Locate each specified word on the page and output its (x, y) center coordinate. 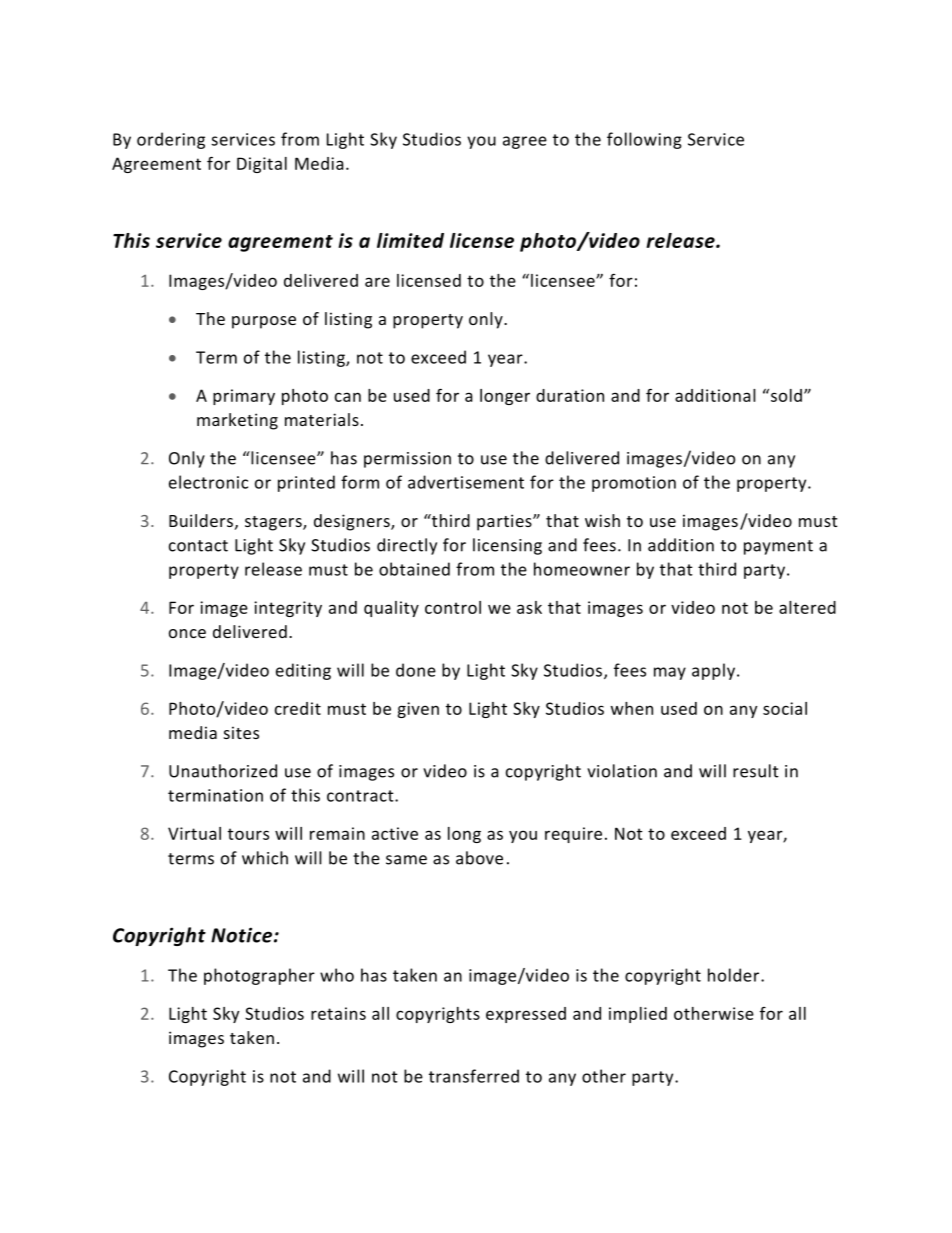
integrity (288, 609)
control (453, 607)
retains (338, 1013)
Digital (262, 165)
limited (410, 240)
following (644, 140)
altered (807, 607)
